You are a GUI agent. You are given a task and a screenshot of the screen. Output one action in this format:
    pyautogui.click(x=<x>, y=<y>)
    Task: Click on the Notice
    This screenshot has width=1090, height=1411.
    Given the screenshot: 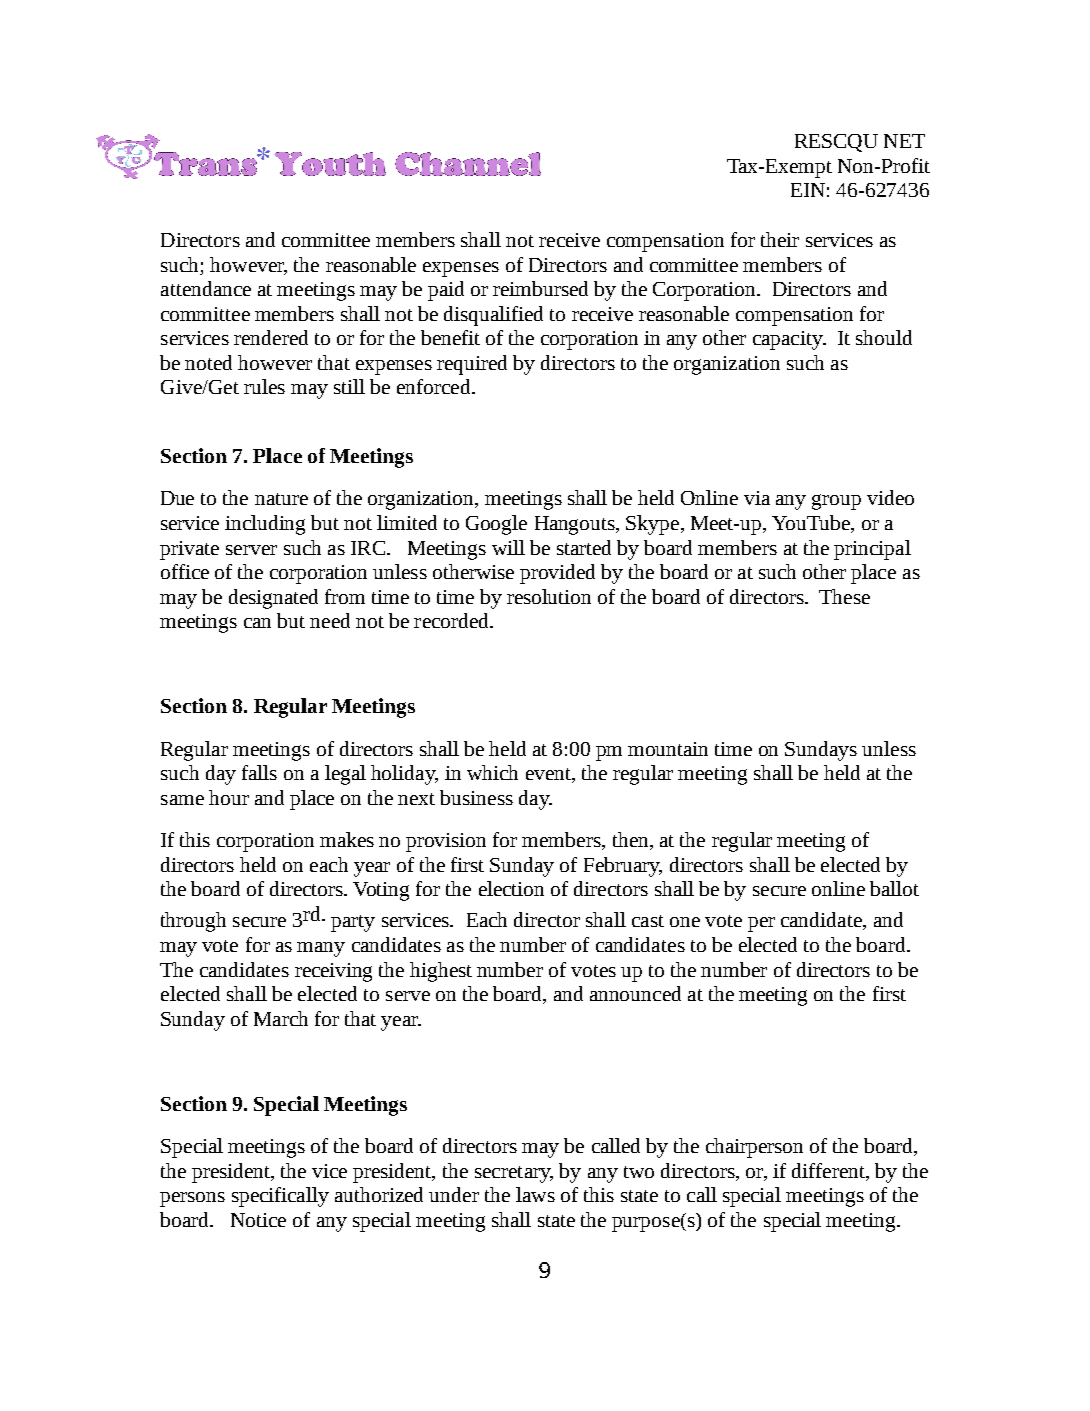 What is the action you would take?
    pyautogui.click(x=258, y=1220)
